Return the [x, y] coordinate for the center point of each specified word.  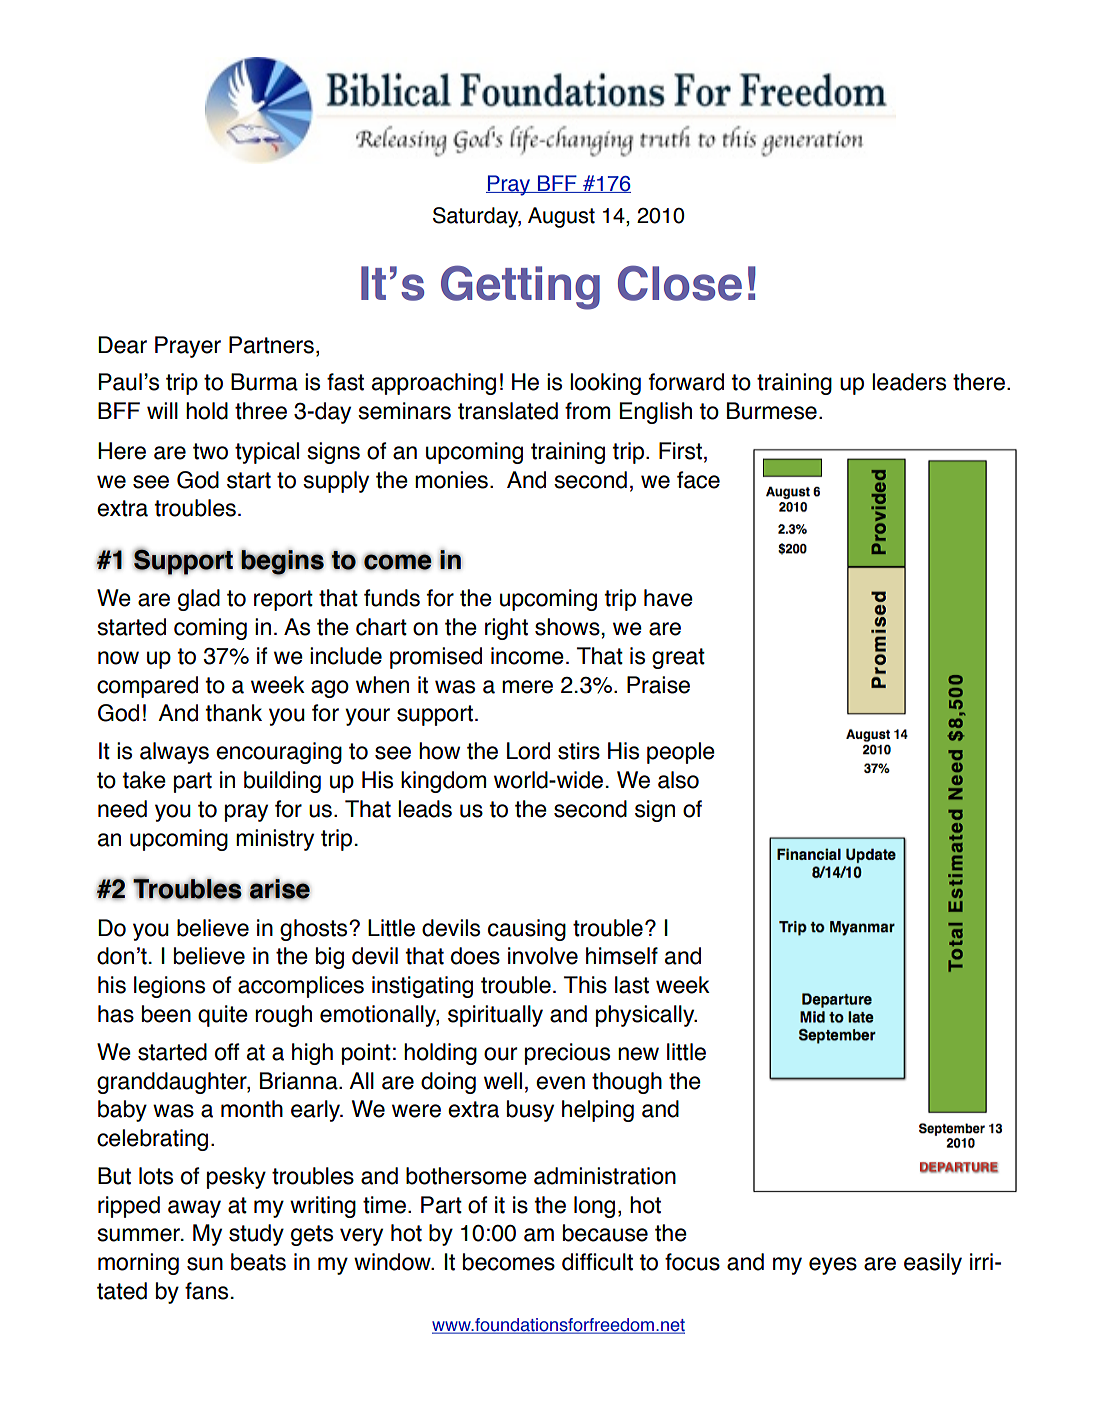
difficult [597, 1262]
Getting [520, 287]
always [174, 753]
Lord [528, 751]
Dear [122, 345]
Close [680, 283]
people [681, 753]
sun [205, 1264]
